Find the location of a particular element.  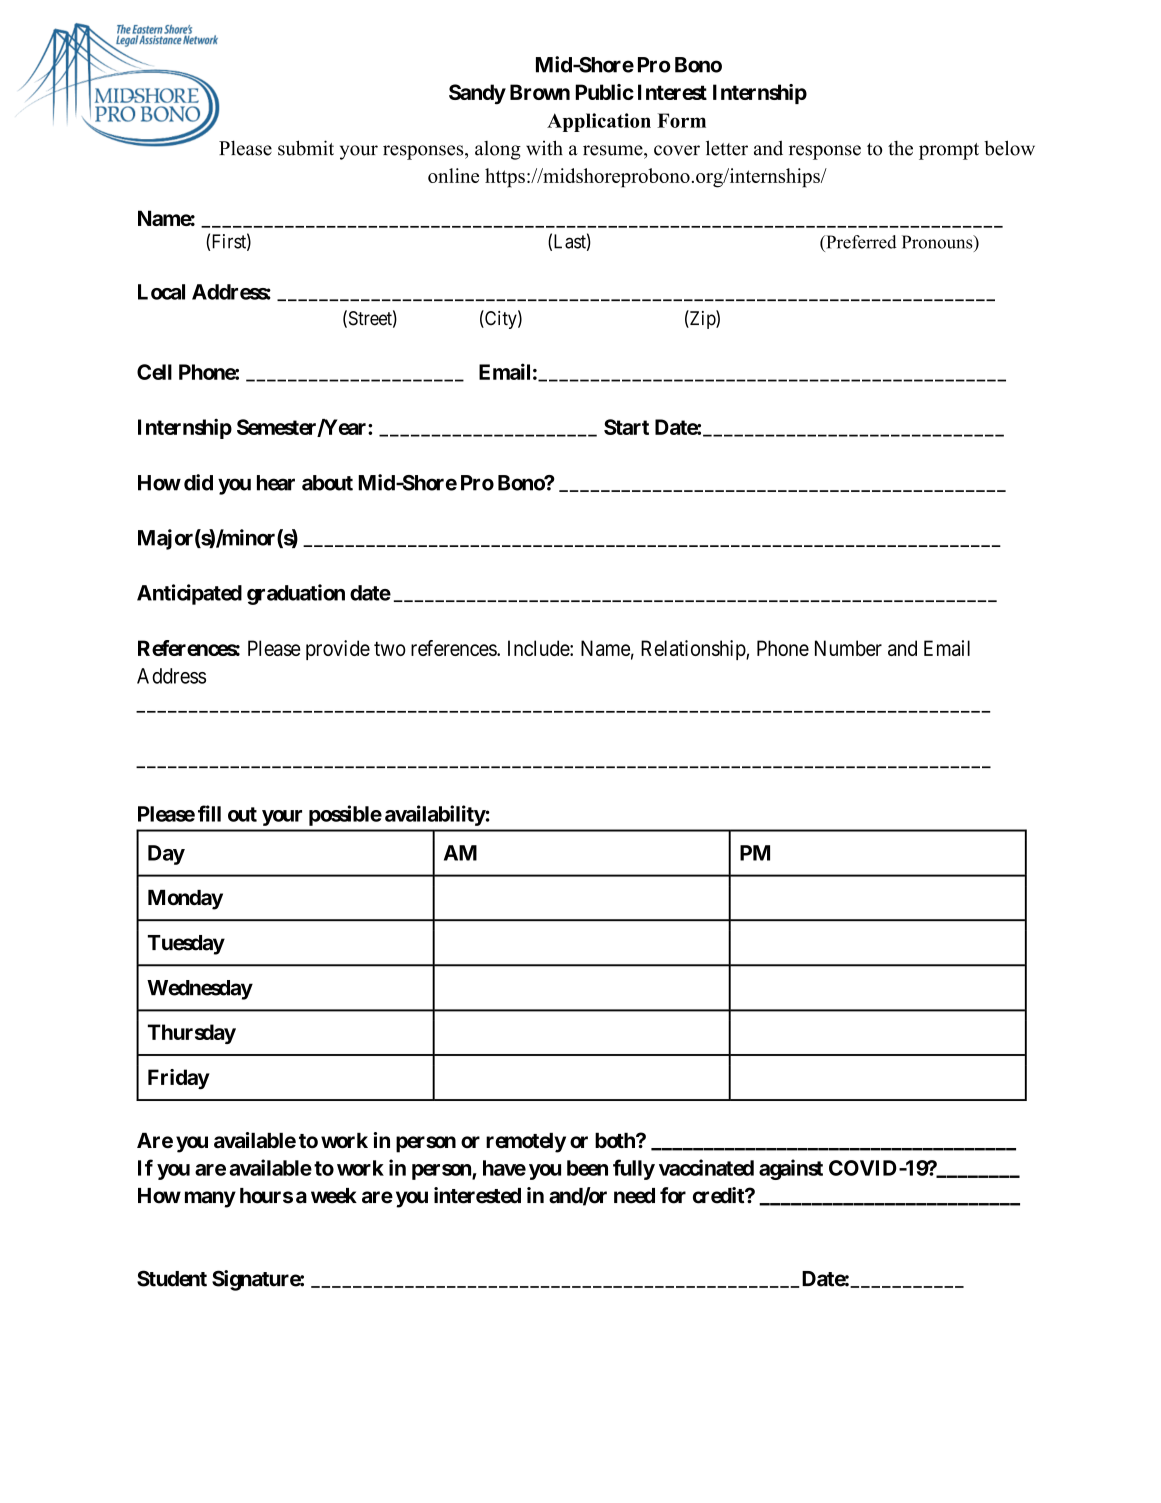

both is located at coordinates (616, 1141).
